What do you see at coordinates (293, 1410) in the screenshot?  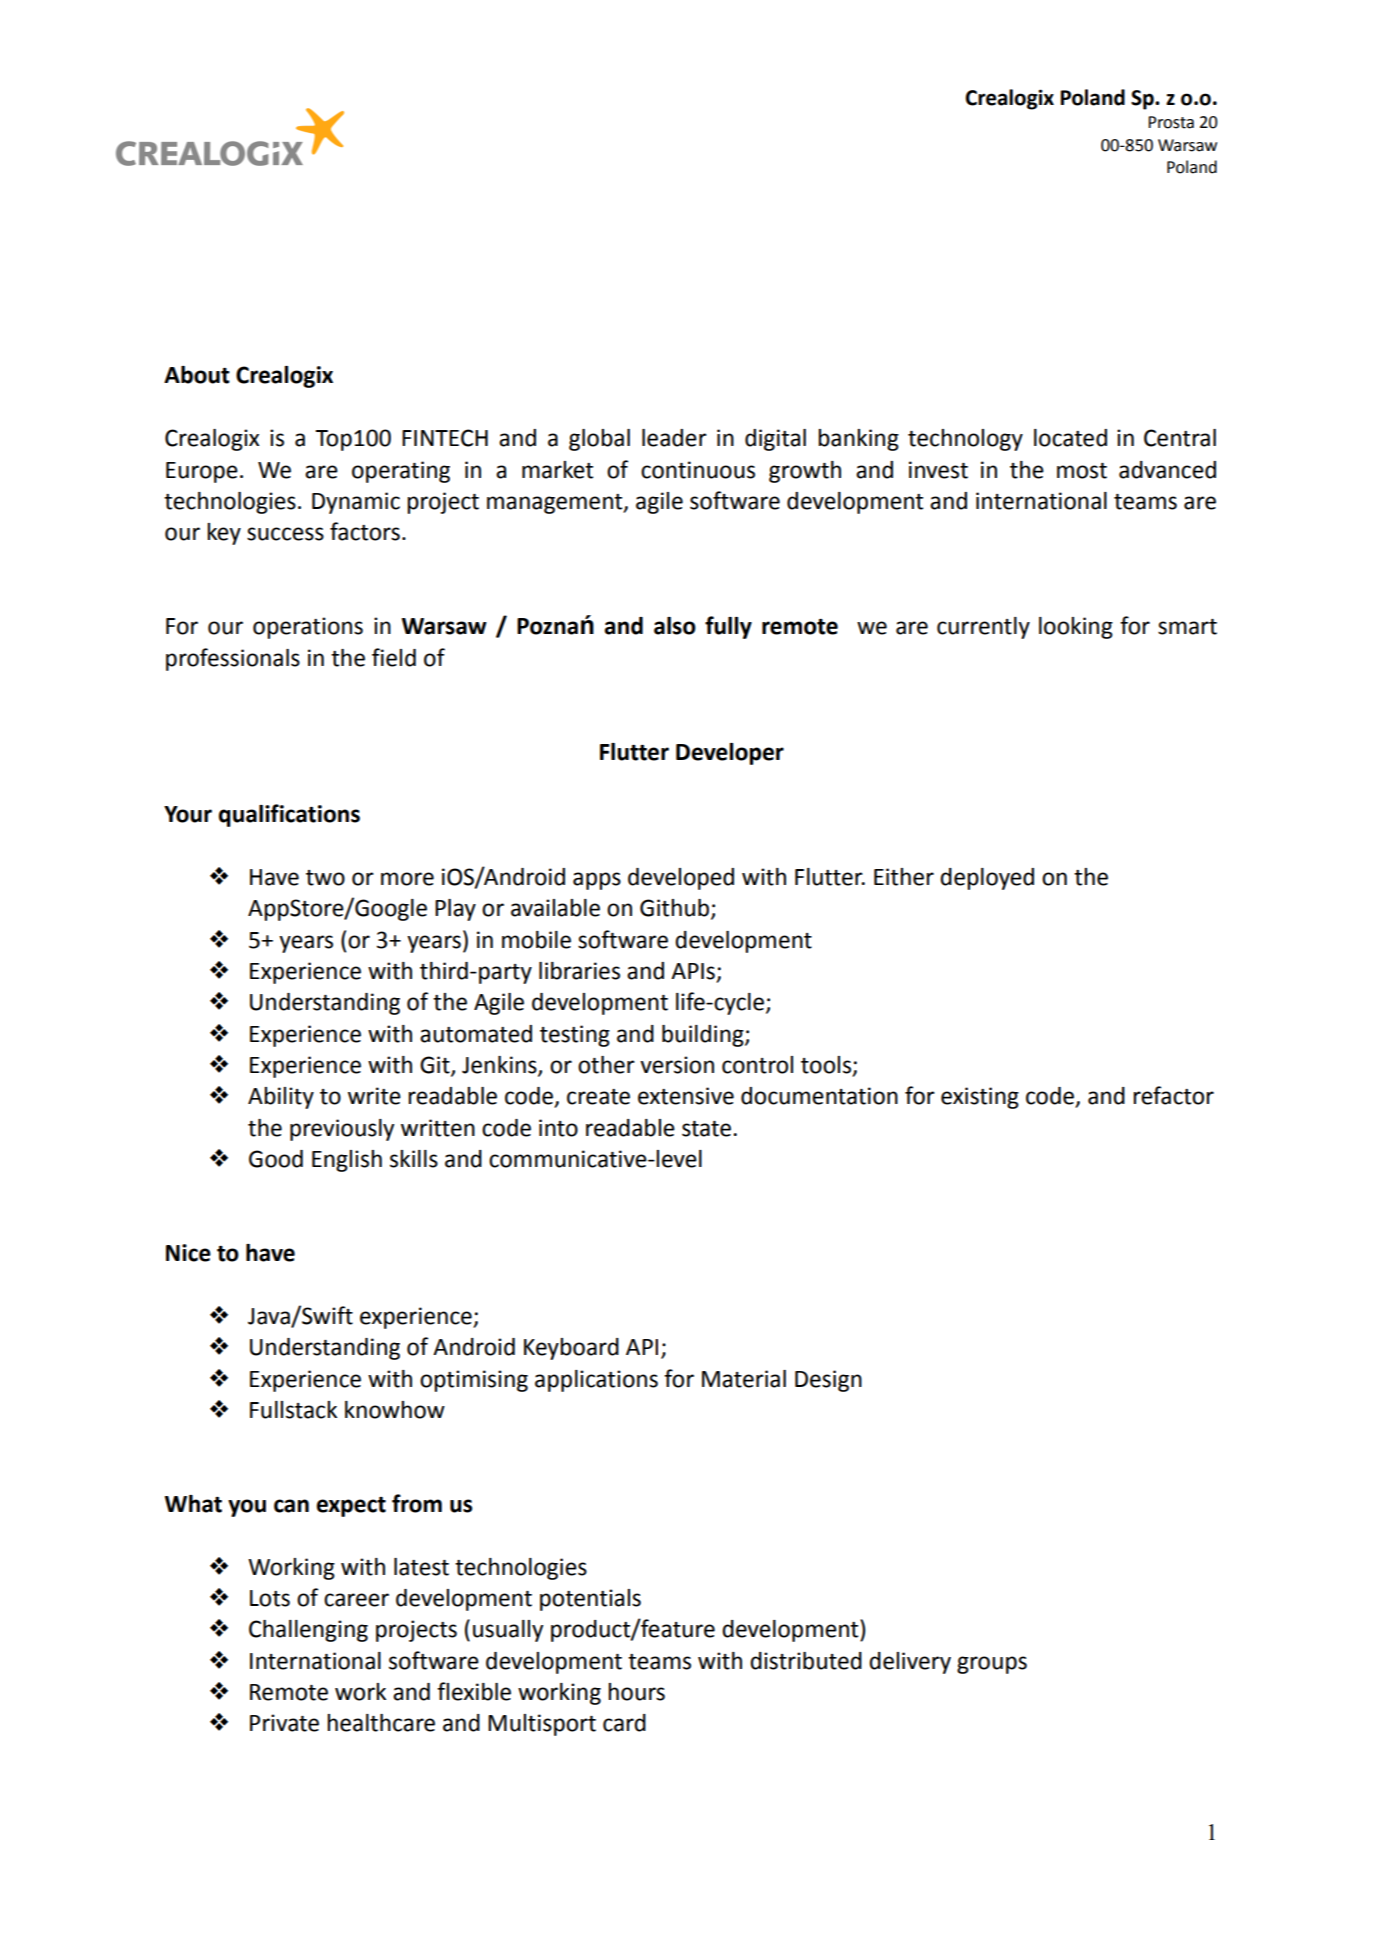 I see `Fullstack` at bounding box center [293, 1410].
